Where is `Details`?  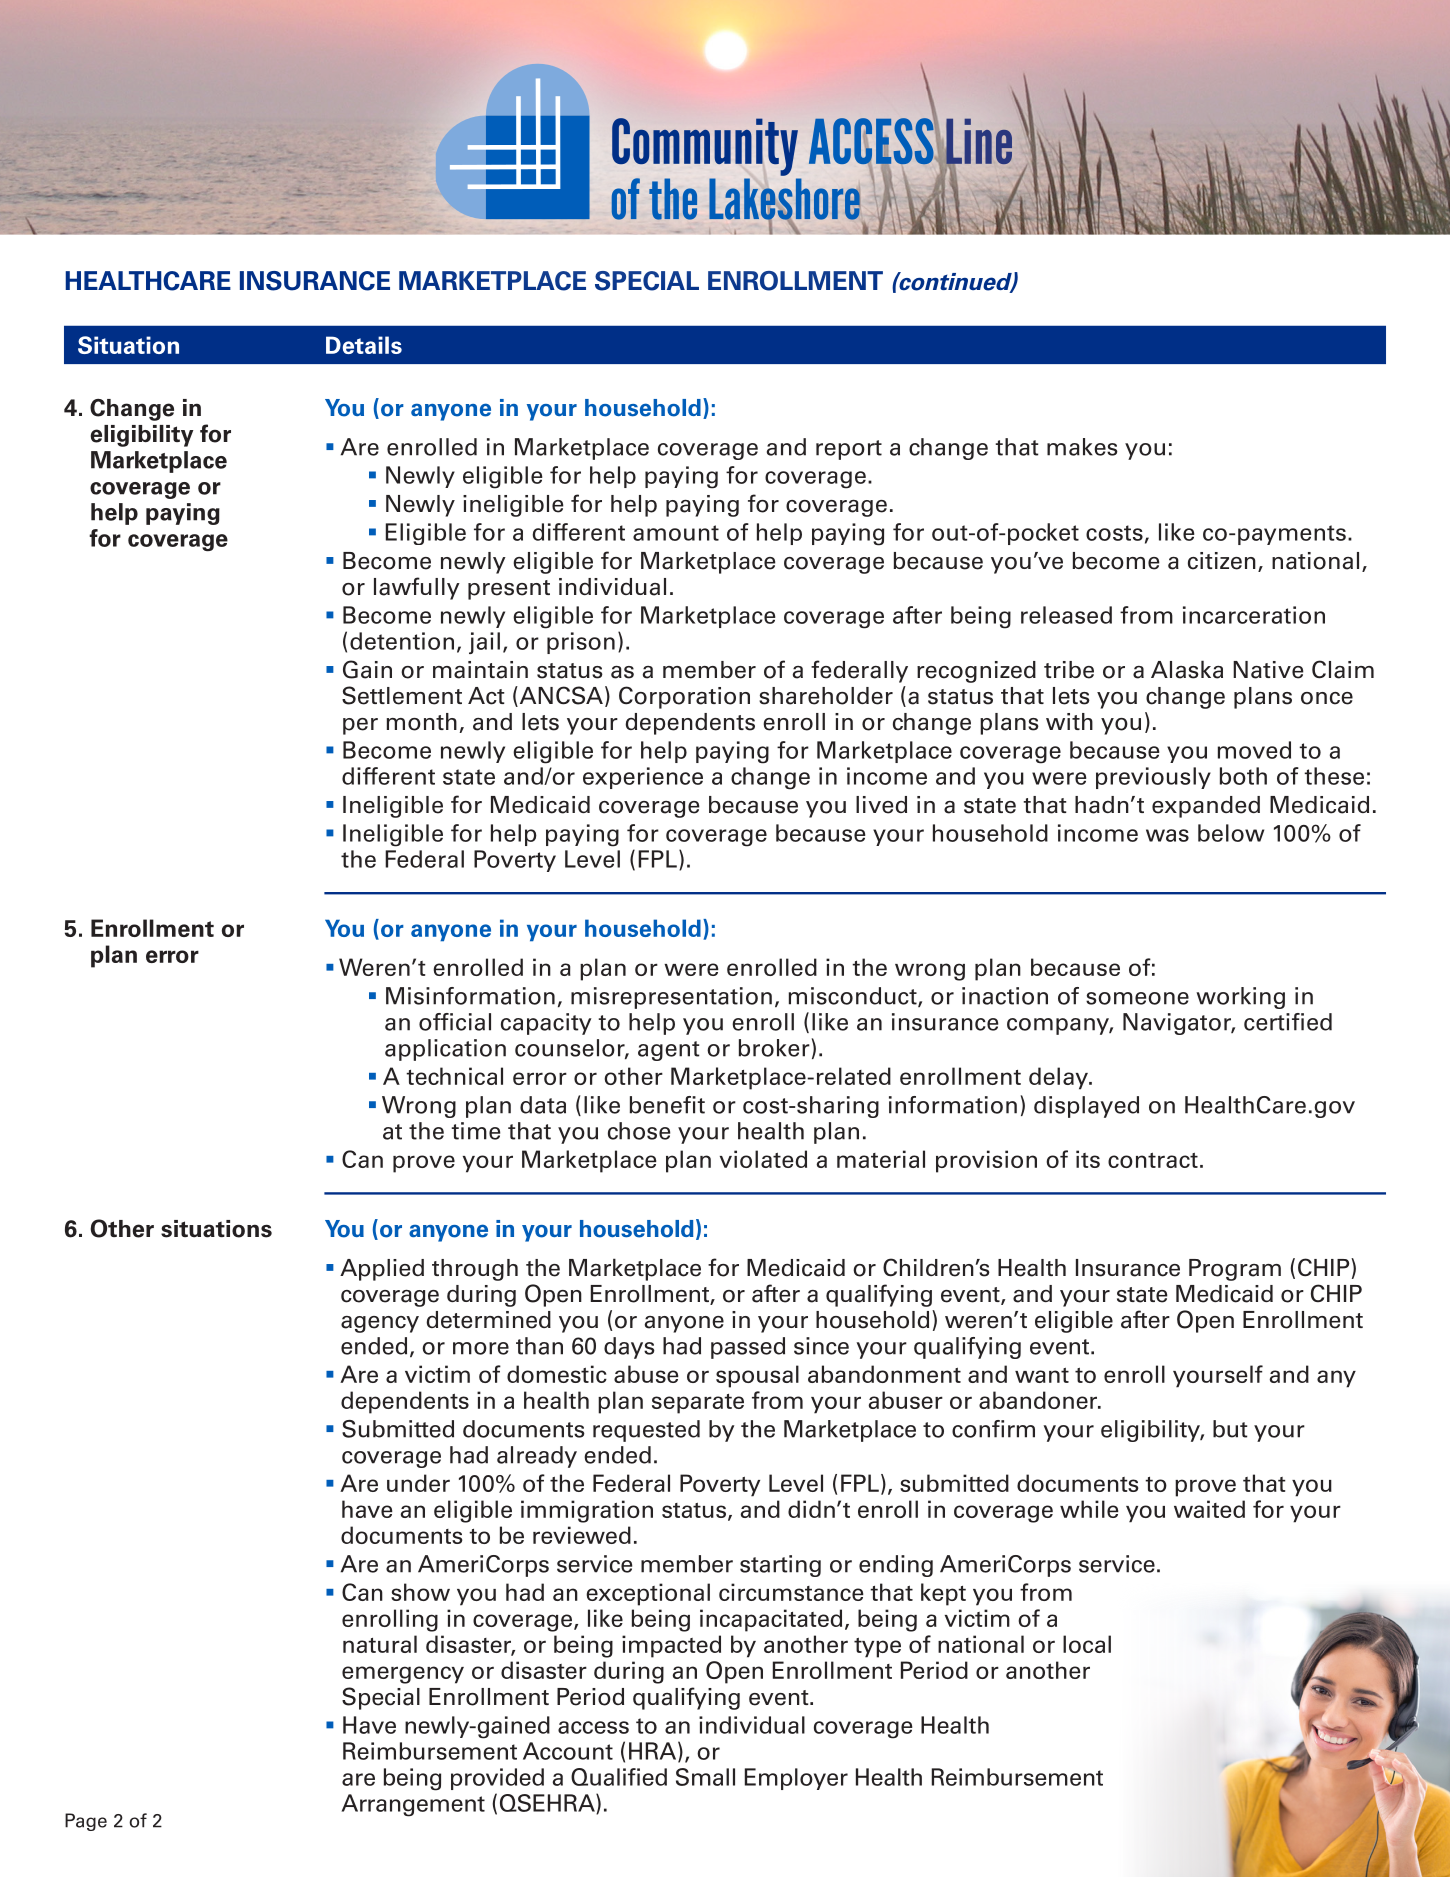
Details is located at coordinates (364, 345).
